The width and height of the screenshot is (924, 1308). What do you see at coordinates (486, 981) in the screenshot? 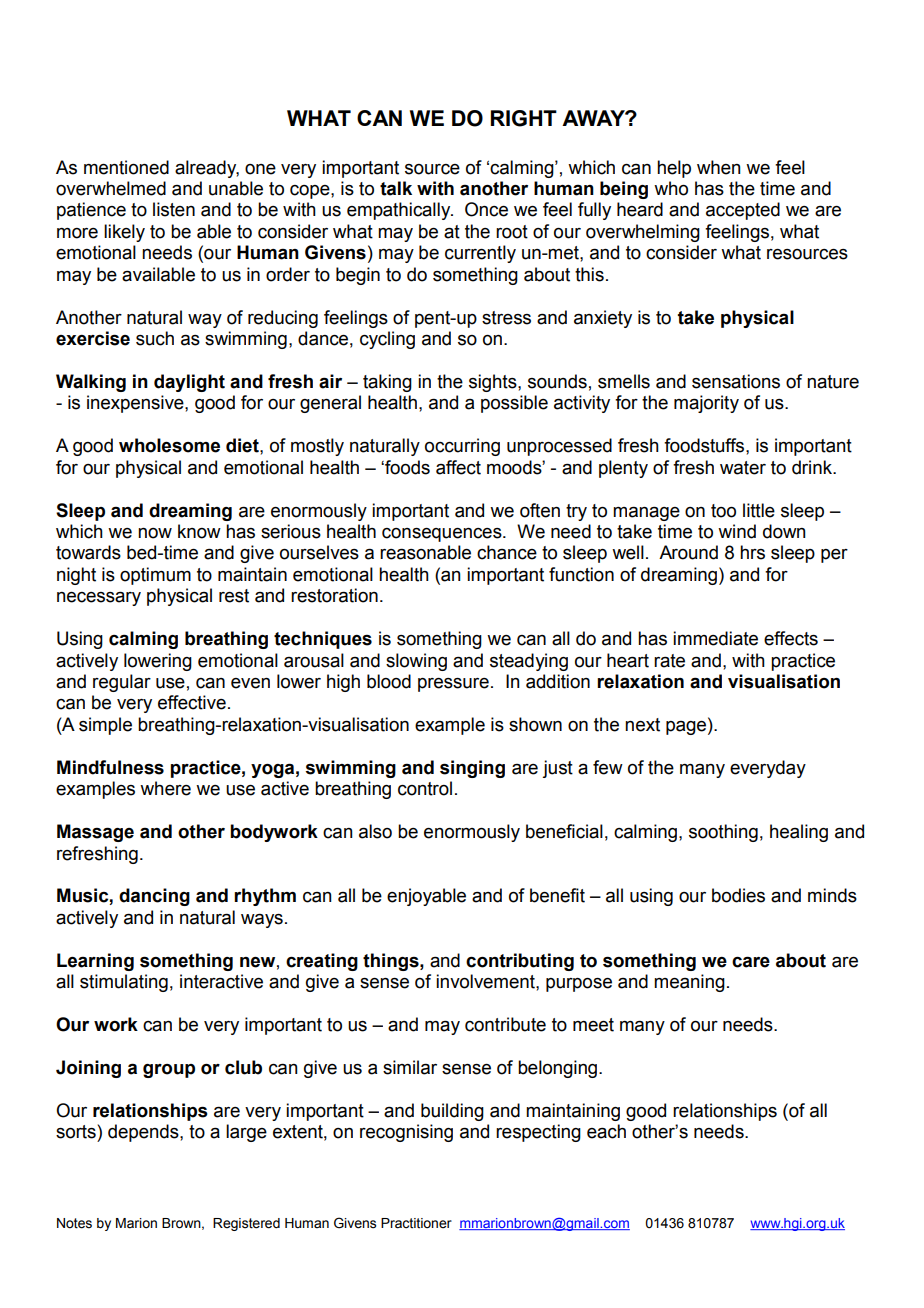
I see `involvement` at bounding box center [486, 981].
